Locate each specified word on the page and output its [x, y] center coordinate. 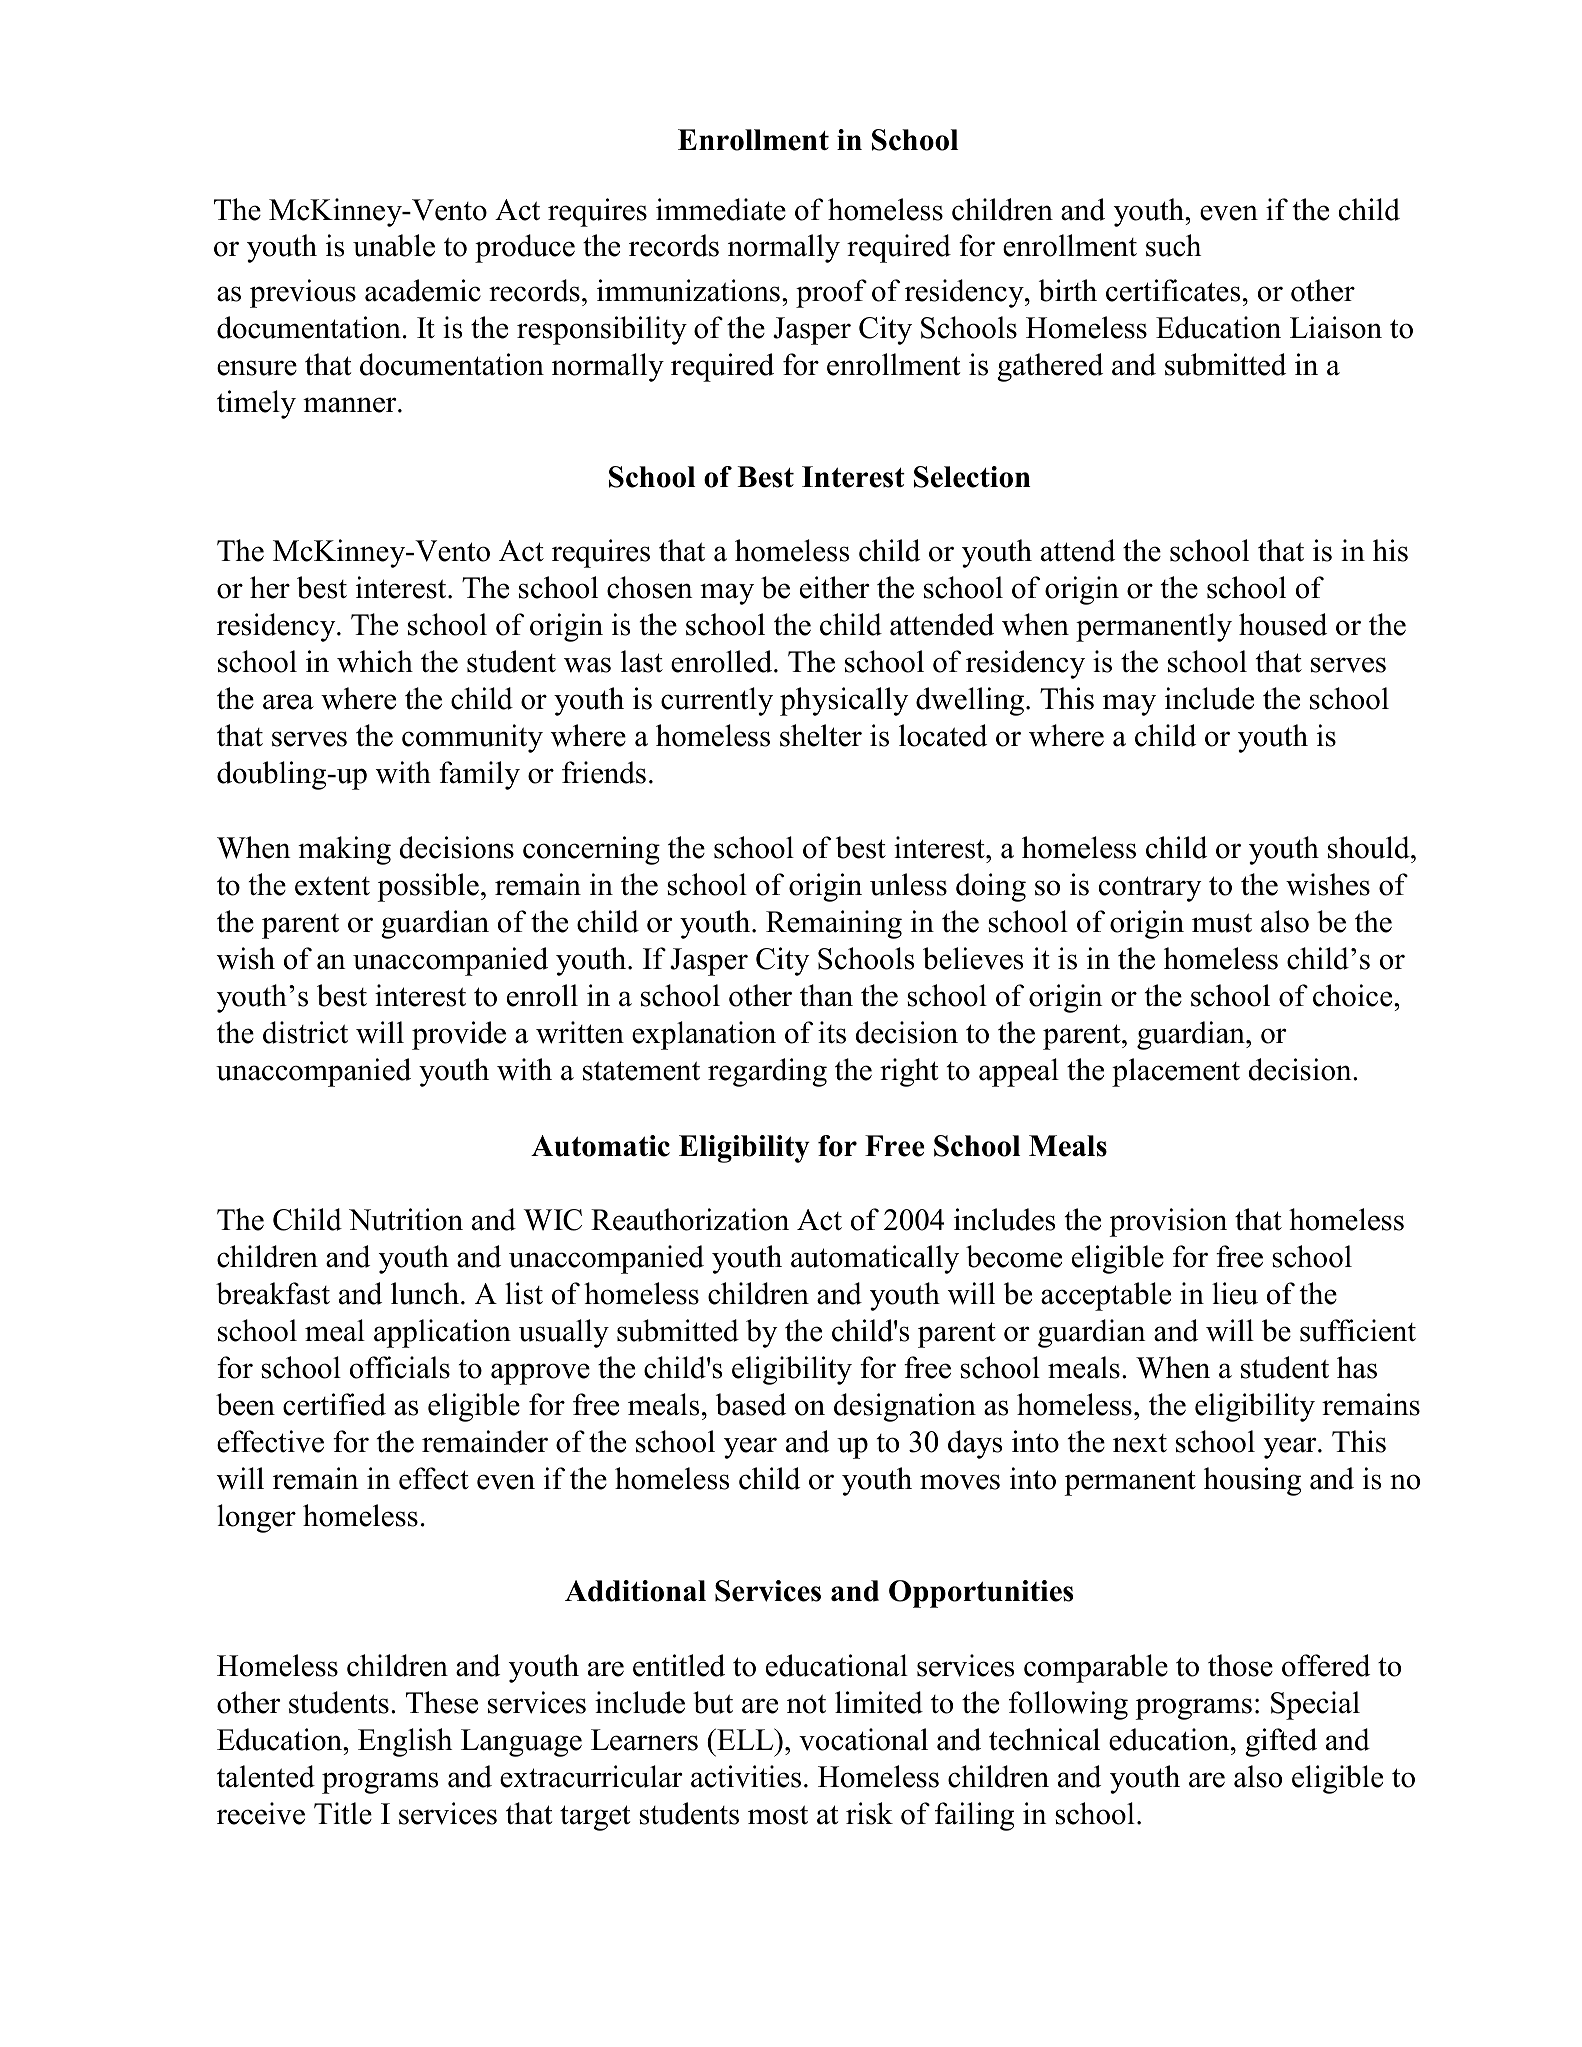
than [826, 995]
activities [746, 1776]
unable [394, 245]
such [1173, 245]
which [375, 661]
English [405, 1742]
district [305, 1032]
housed [1283, 624]
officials [400, 1367]
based [751, 1404]
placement [1176, 1072]
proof [831, 293]
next [1140, 1443]
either [835, 587]
